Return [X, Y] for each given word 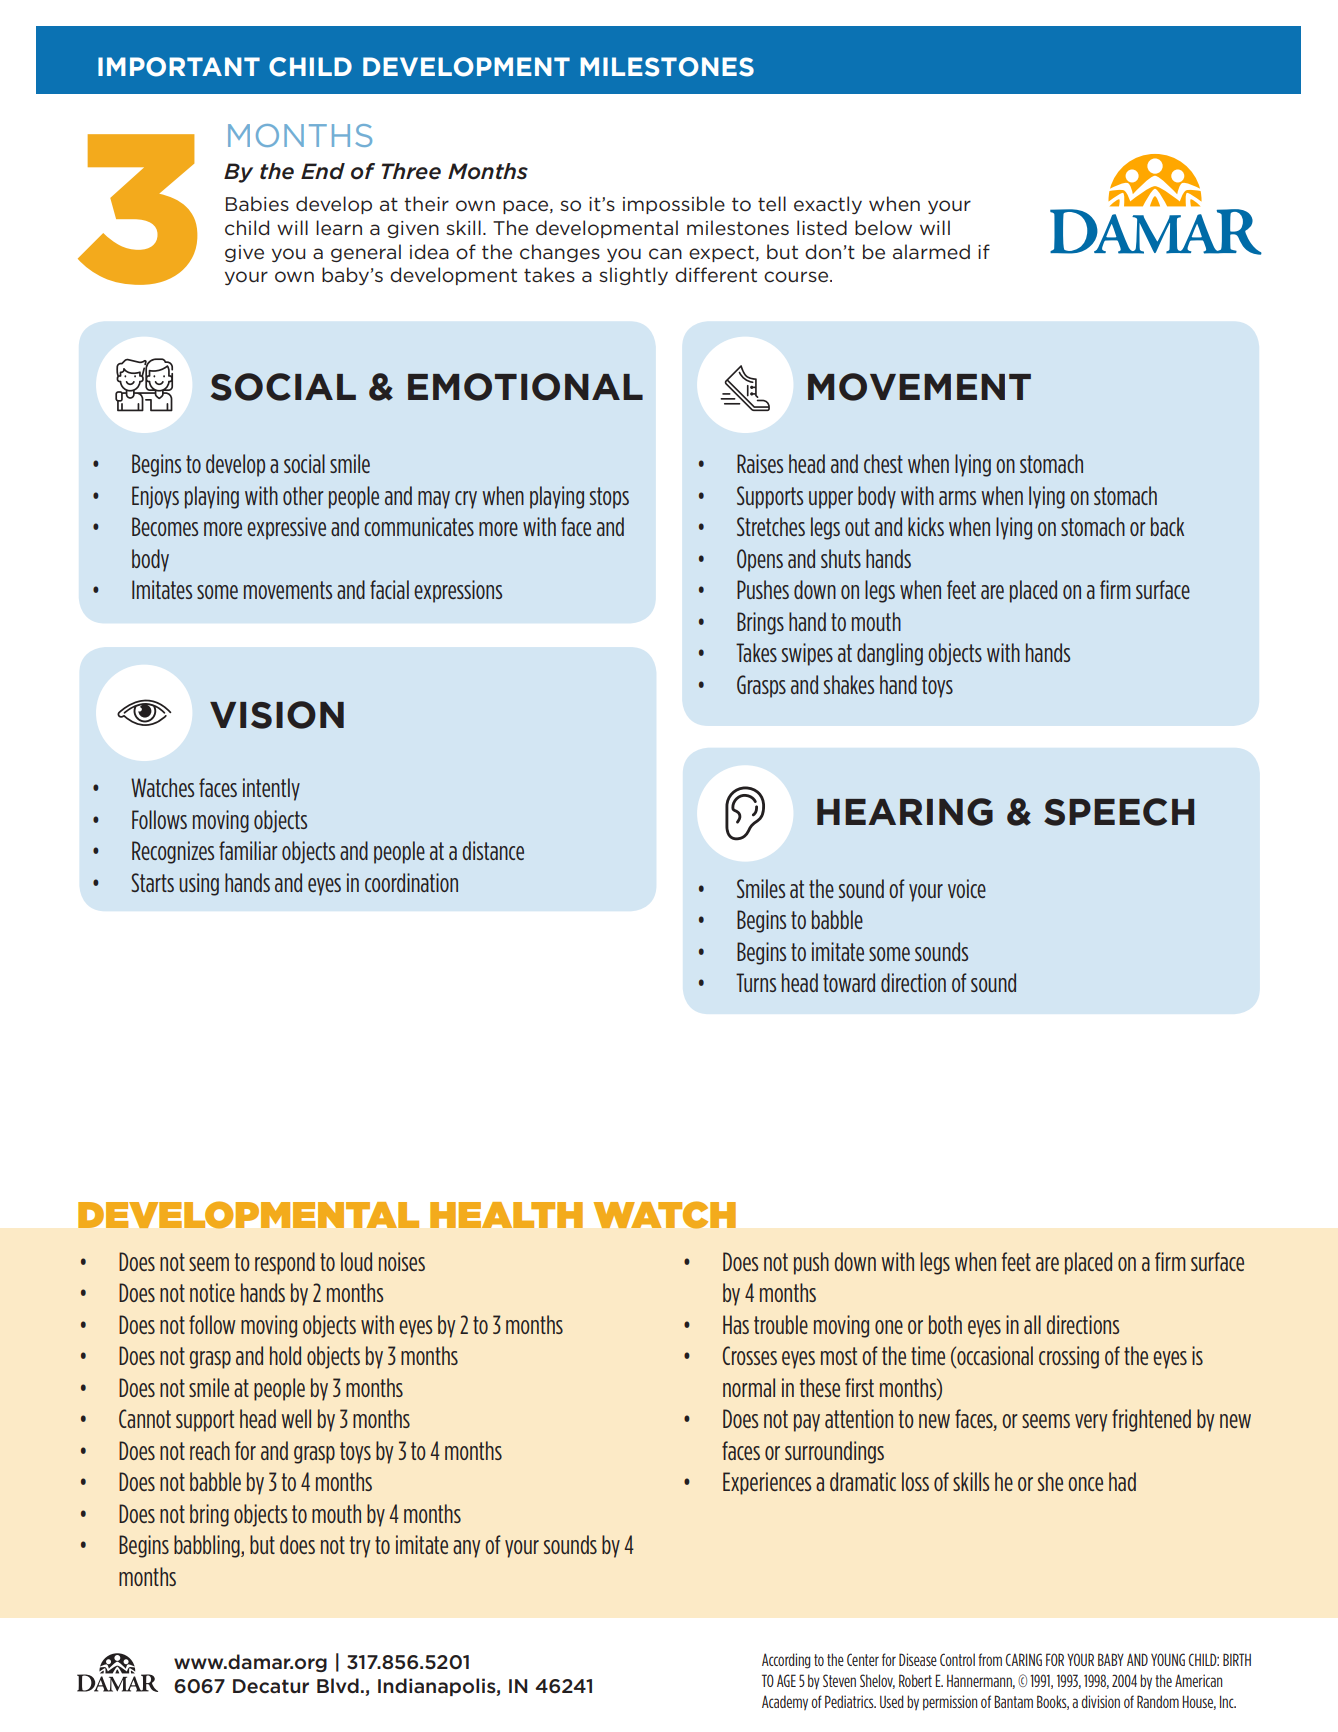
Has [736, 1324]
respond [285, 1263]
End [323, 171]
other [303, 495]
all [1032, 1324]
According [786, 1661]
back [1167, 526]
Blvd [338, 1685]
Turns [756, 982]
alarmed [931, 251]
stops [609, 498]
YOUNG [1168, 1659]
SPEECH [1119, 812]
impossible [674, 205]
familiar [248, 850]
